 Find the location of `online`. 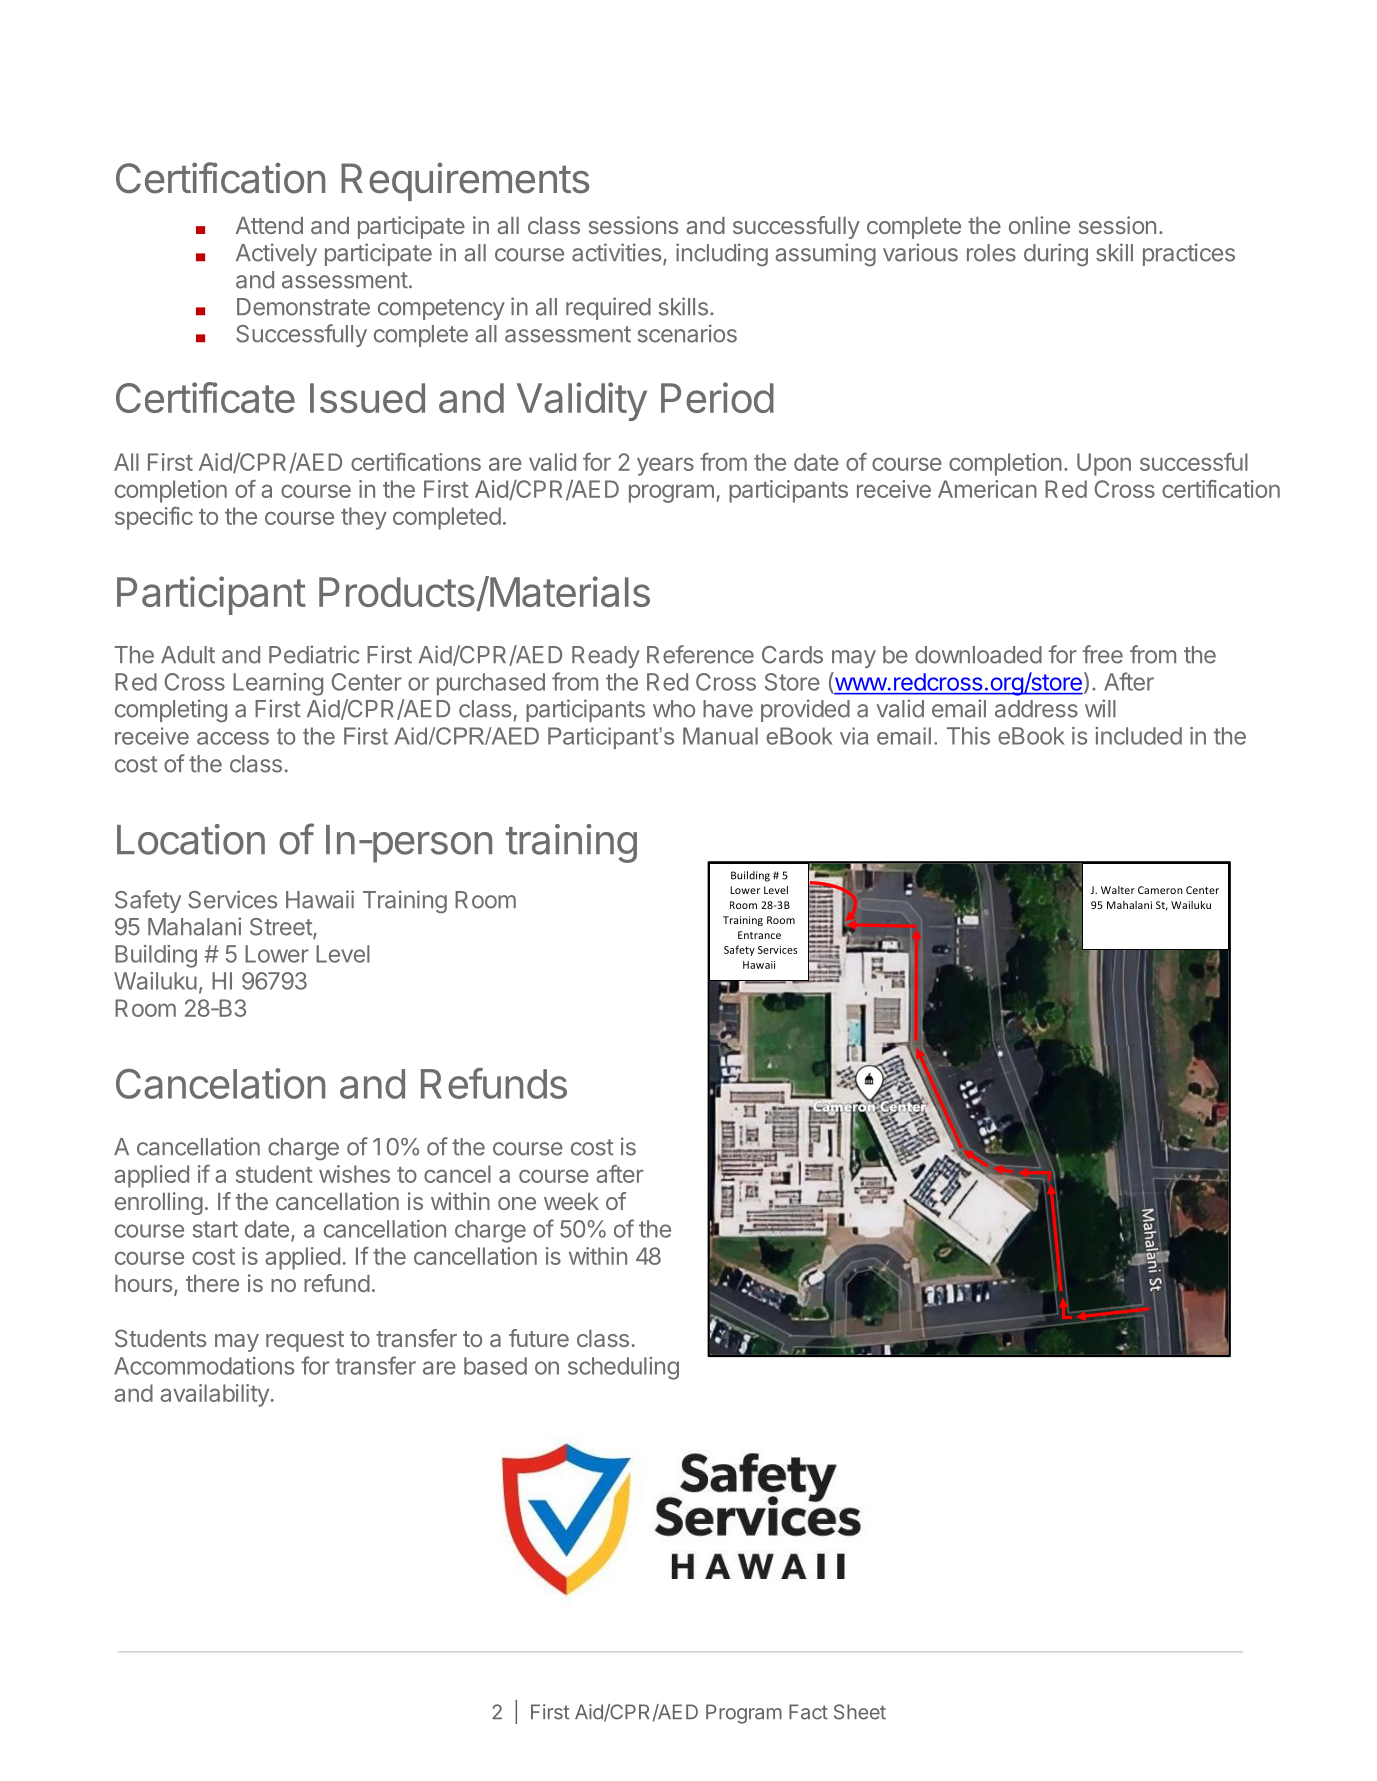

online is located at coordinates (1039, 225).
